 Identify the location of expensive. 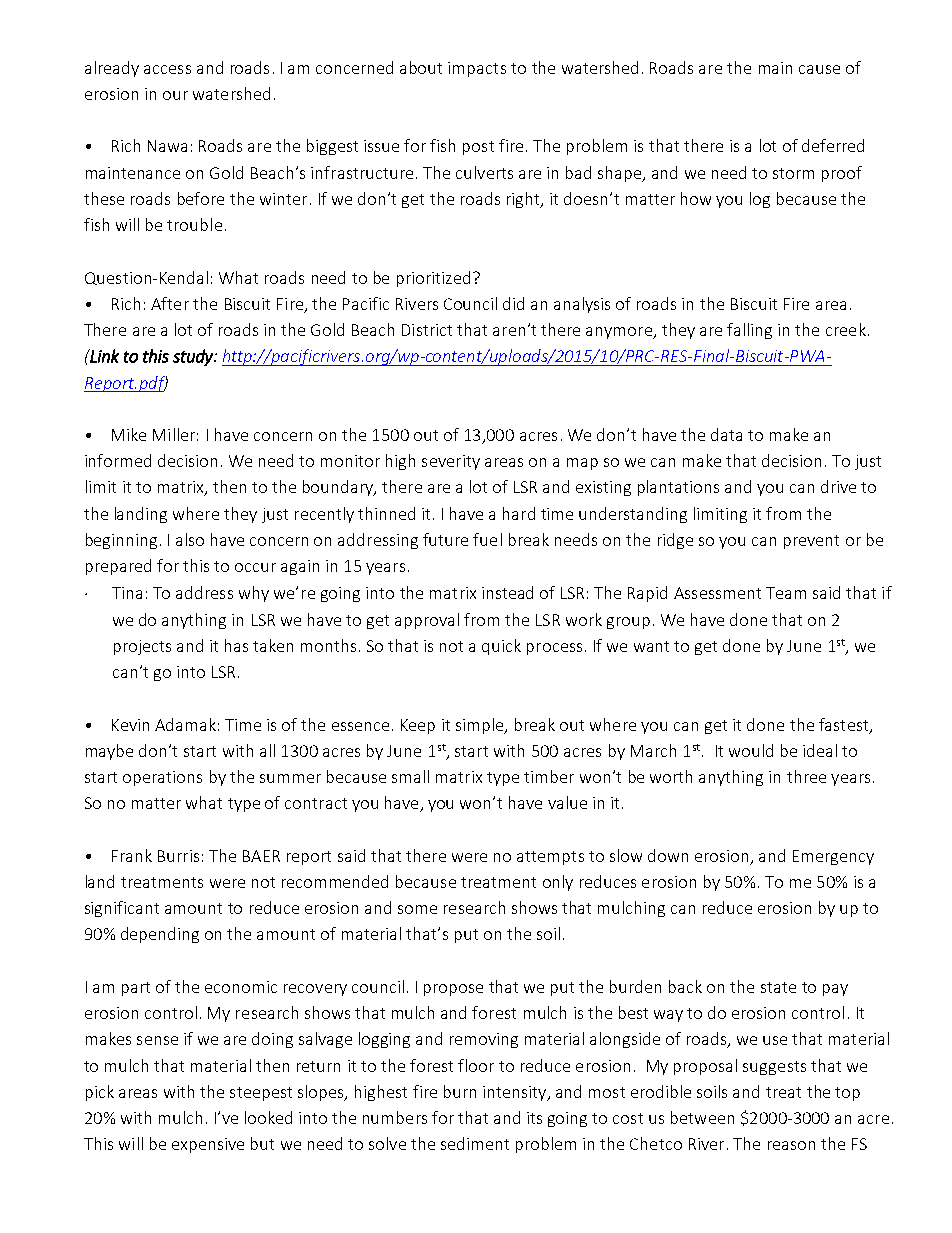
(208, 1145).
